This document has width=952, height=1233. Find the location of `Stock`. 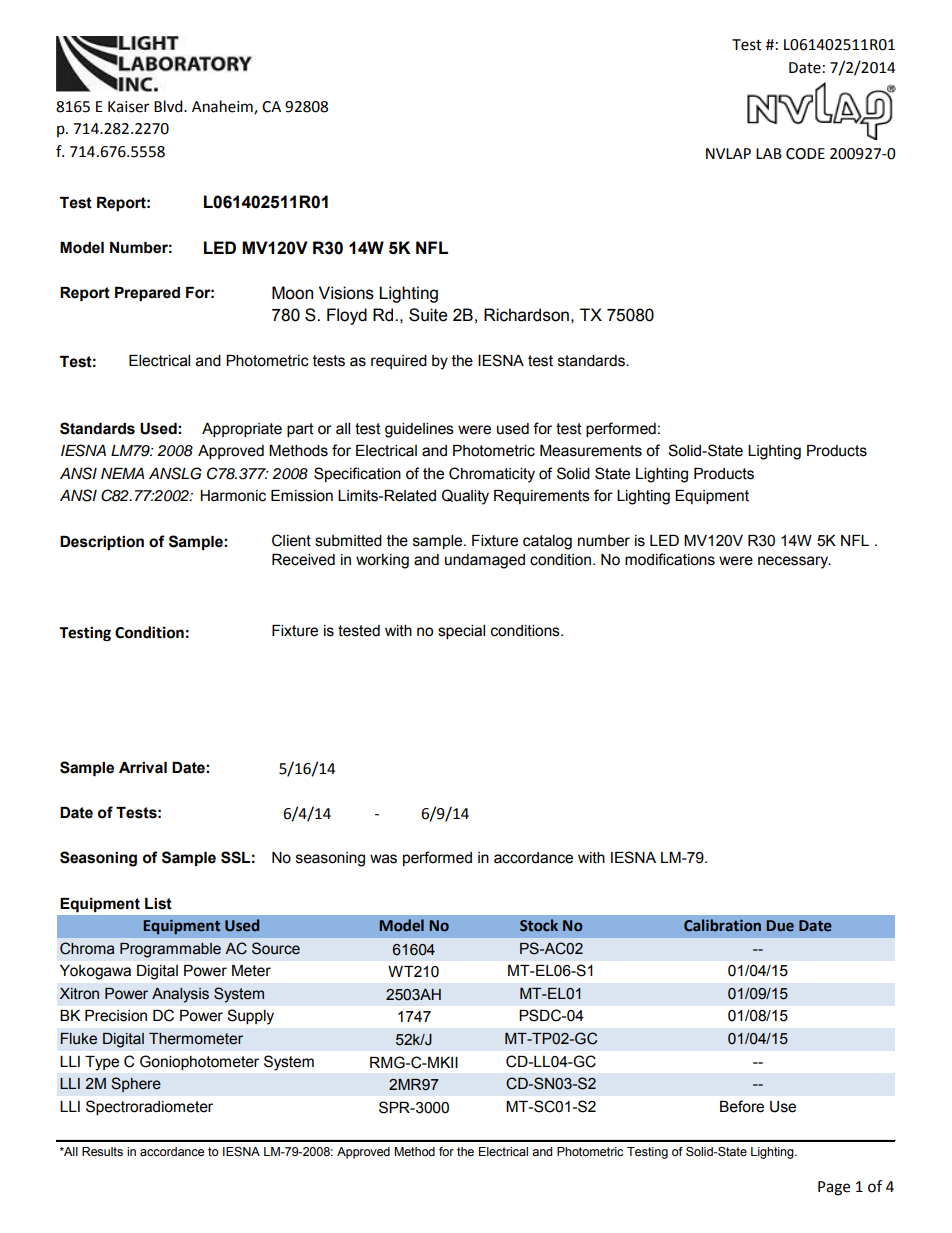

Stock is located at coordinates (539, 925).
